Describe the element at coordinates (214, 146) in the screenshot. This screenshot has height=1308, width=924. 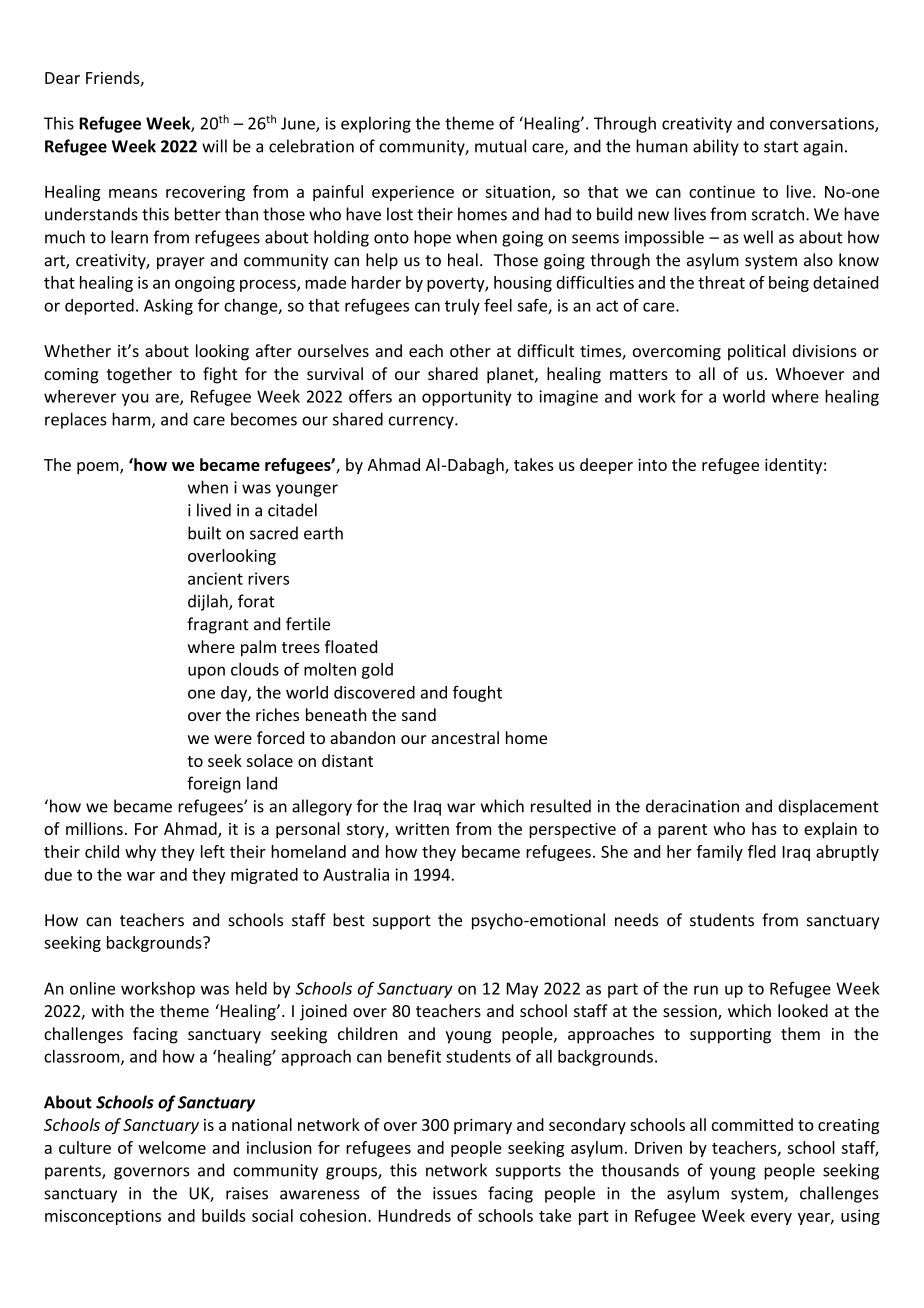
I see `will` at that location.
